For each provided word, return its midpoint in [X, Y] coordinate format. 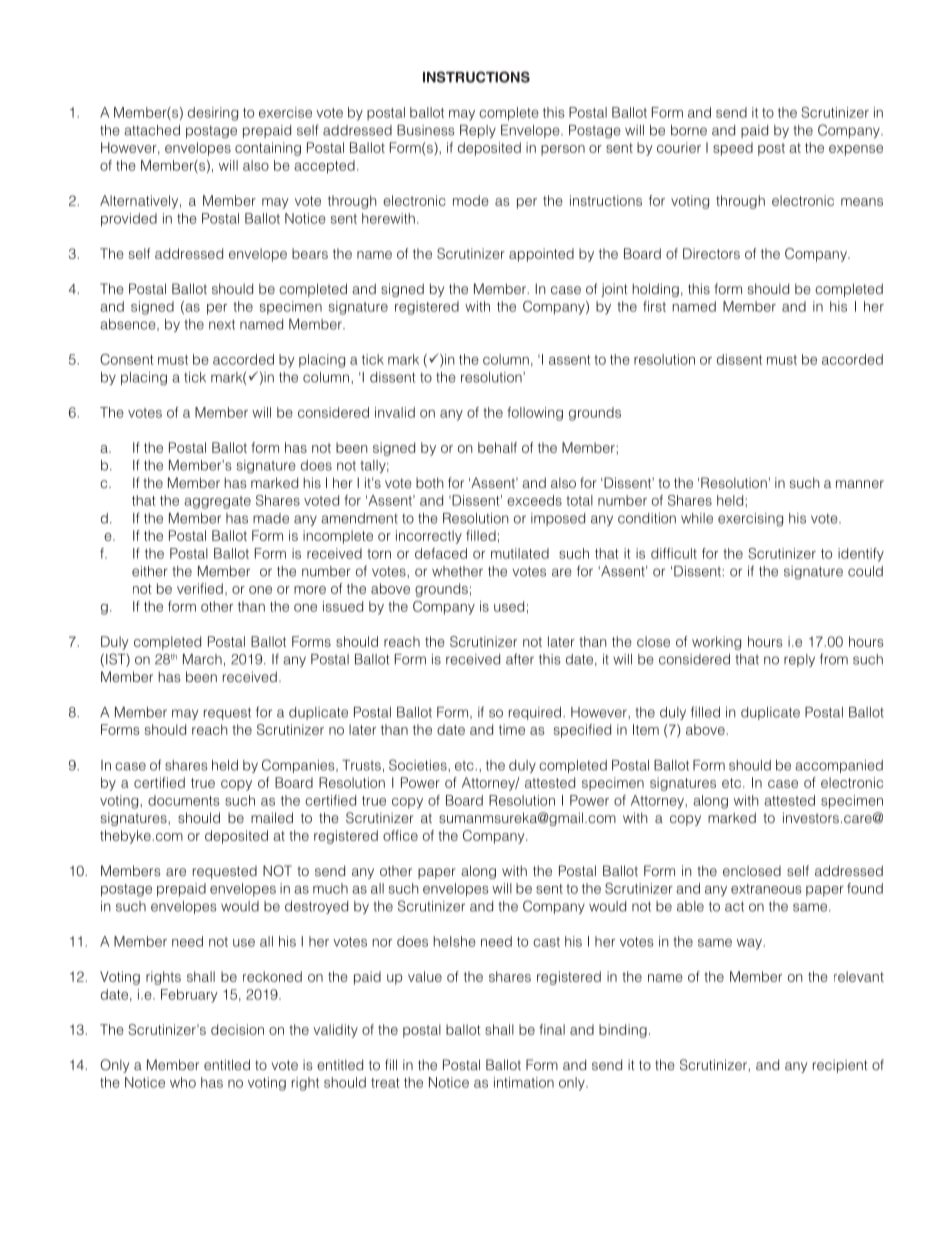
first [654, 306]
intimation [524, 1082]
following [535, 414]
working [716, 643]
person [563, 150]
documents [184, 800]
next [222, 324]
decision [237, 1029]
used [509, 606]
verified [200, 588]
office [400, 835]
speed [733, 149]
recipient [840, 1066]
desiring [213, 114]
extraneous [766, 889]
